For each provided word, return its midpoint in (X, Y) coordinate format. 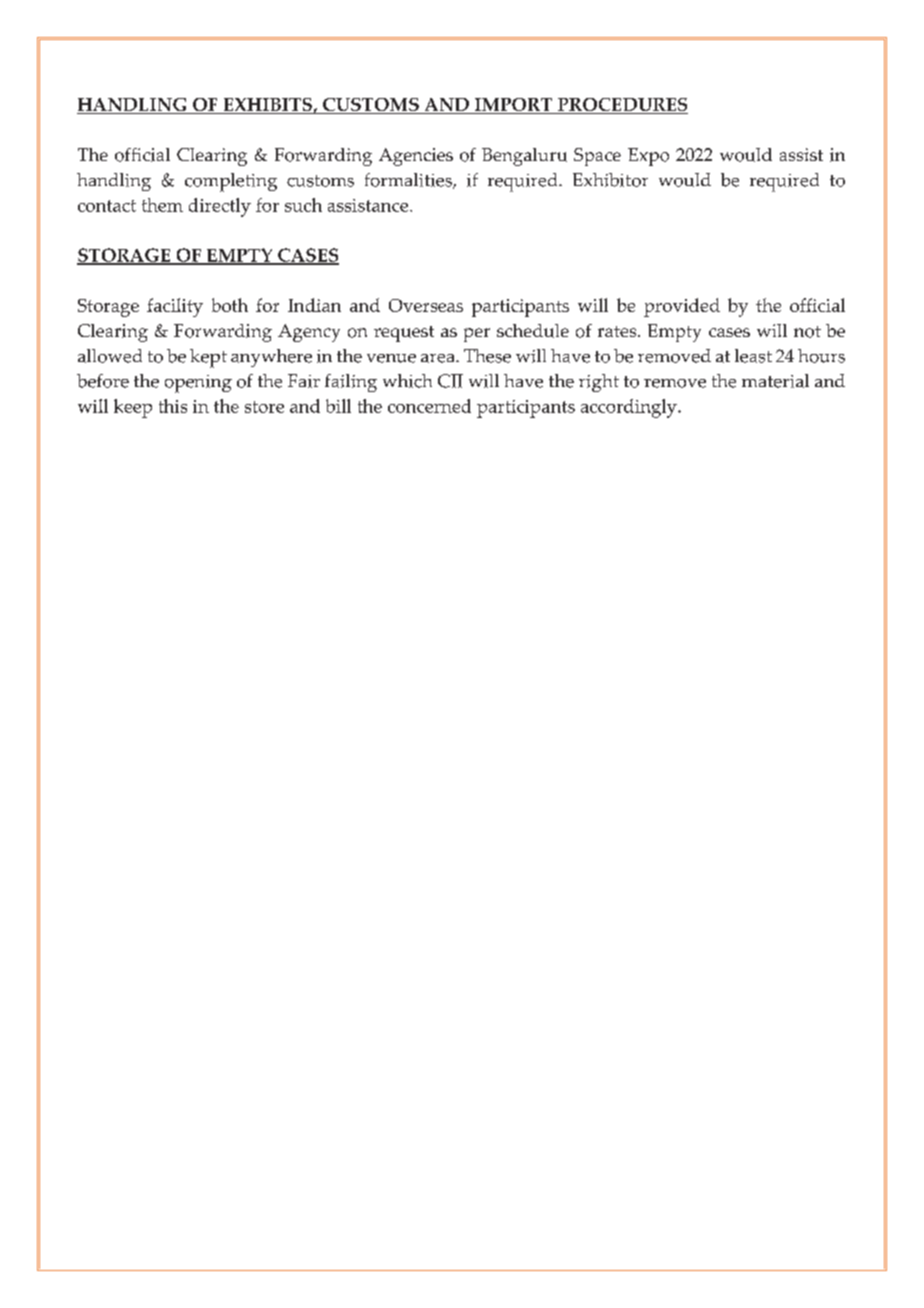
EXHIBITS (267, 106)
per (477, 335)
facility (175, 307)
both (230, 305)
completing (231, 182)
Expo (648, 157)
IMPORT (514, 106)
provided (682, 307)
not (807, 332)
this (173, 406)
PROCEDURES (622, 106)
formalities (409, 181)
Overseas (426, 305)
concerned (429, 406)
